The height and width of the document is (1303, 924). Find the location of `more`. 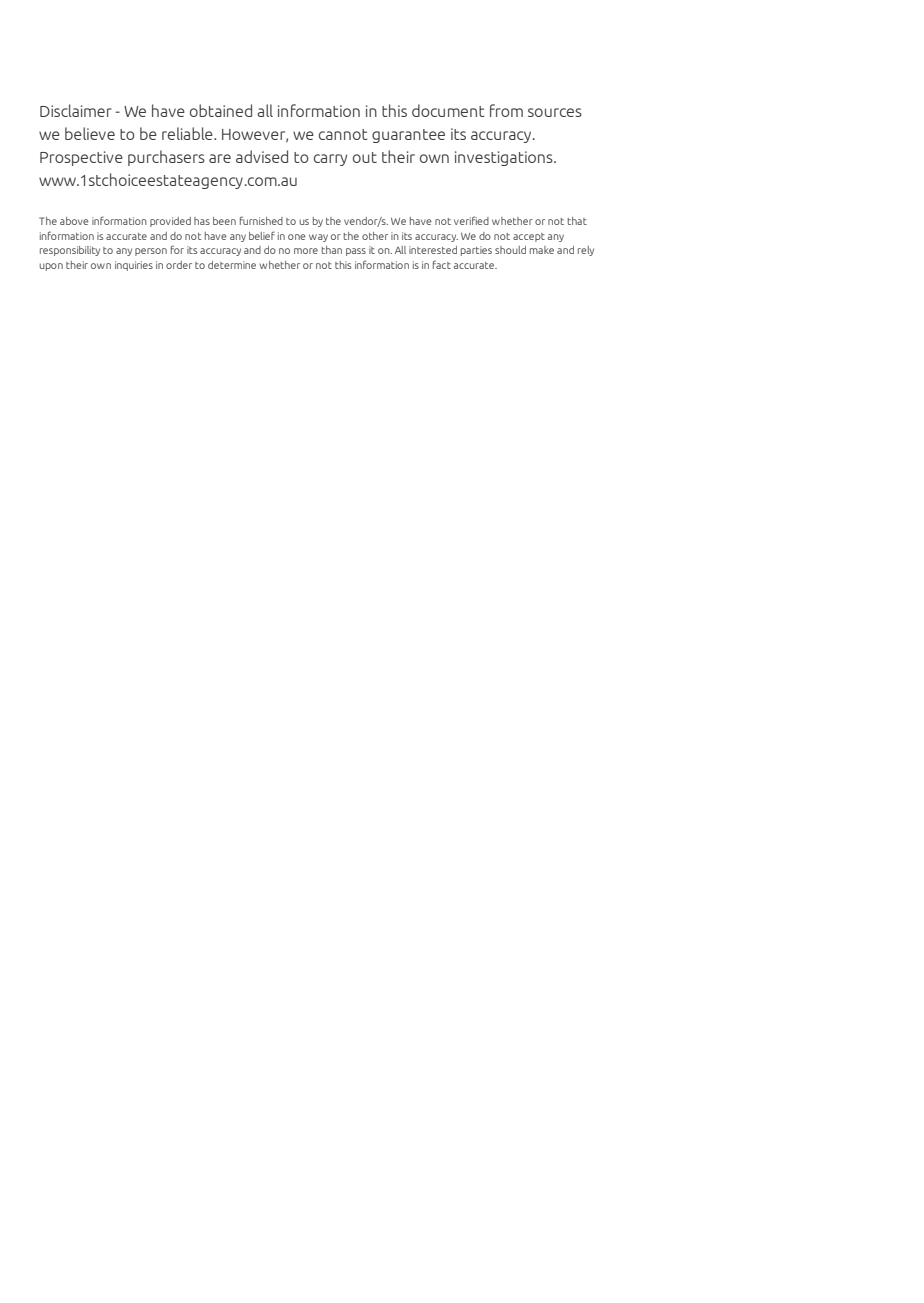

more is located at coordinates (306, 251).
